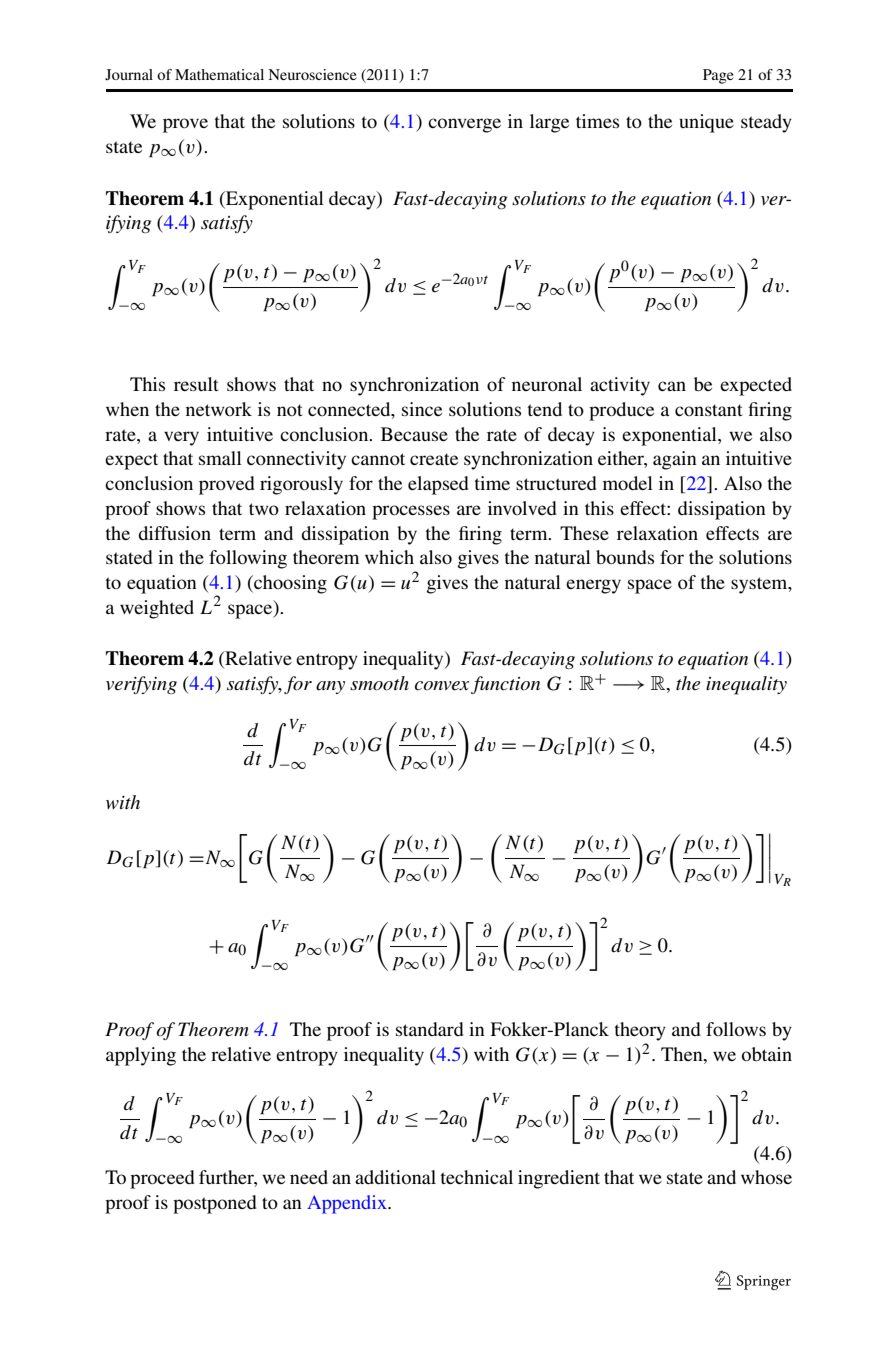 This image has width=896, height=1359. What do you see at coordinates (215, 1204) in the image?
I see `postponed` at bounding box center [215, 1204].
